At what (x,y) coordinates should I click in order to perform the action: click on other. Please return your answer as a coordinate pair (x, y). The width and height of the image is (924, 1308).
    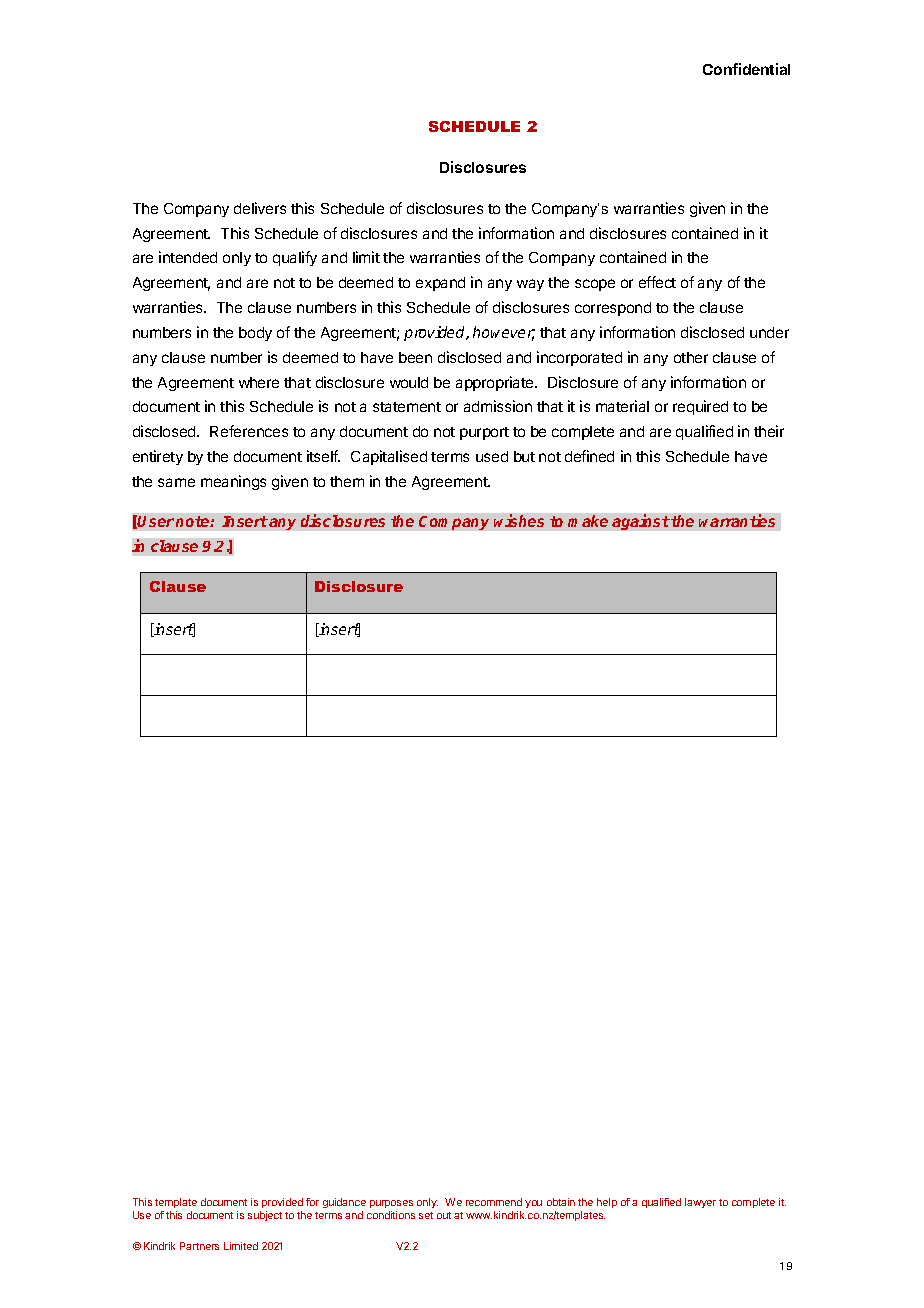
    Looking at the image, I should click on (691, 357).
